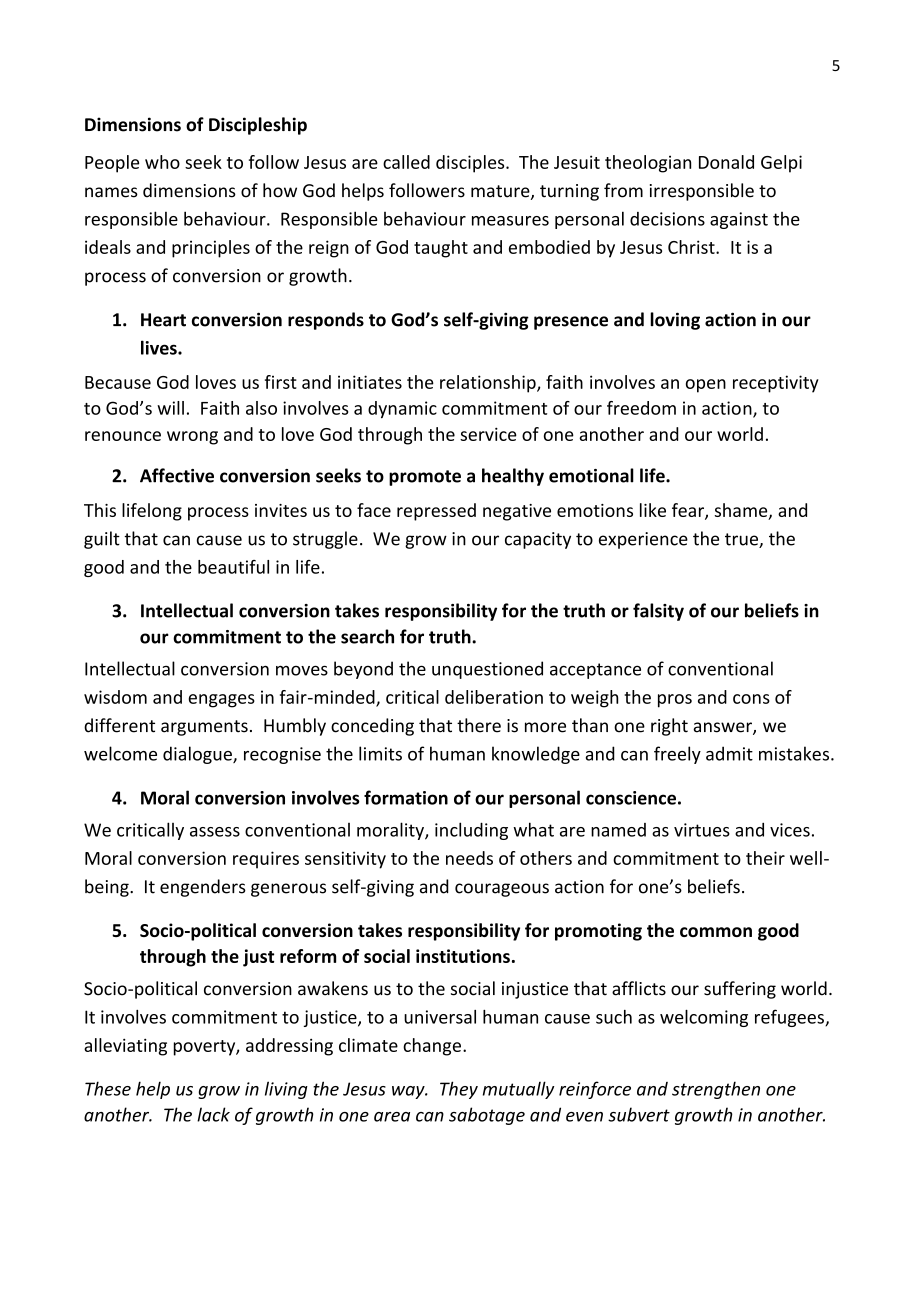 This page has height=1308, width=924. What do you see at coordinates (162, 162) in the page?
I see `who` at bounding box center [162, 162].
